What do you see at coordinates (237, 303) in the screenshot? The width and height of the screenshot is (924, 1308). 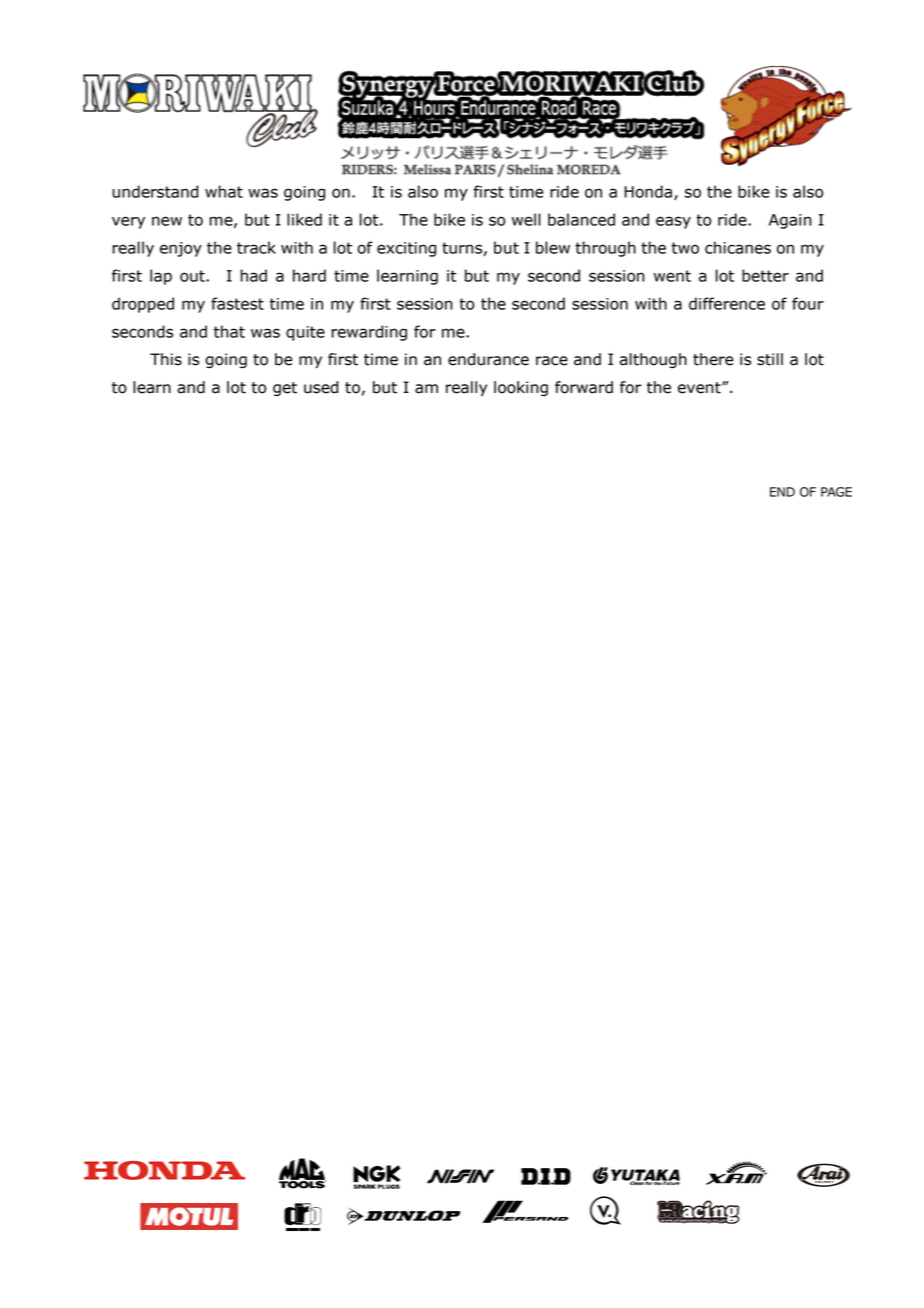 I see `fastest` at bounding box center [237, 303].
